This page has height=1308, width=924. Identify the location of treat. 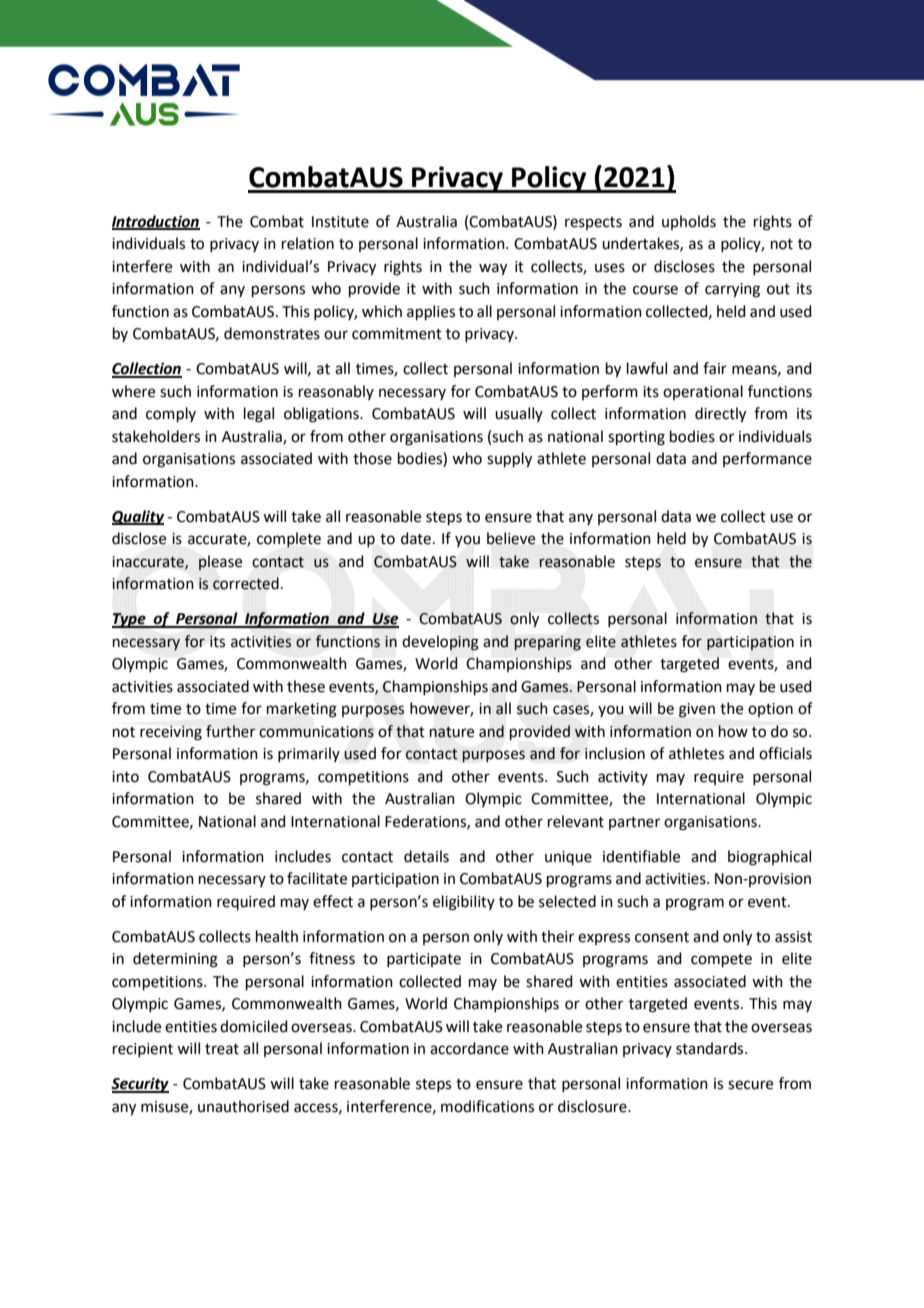
(222, 1049).
